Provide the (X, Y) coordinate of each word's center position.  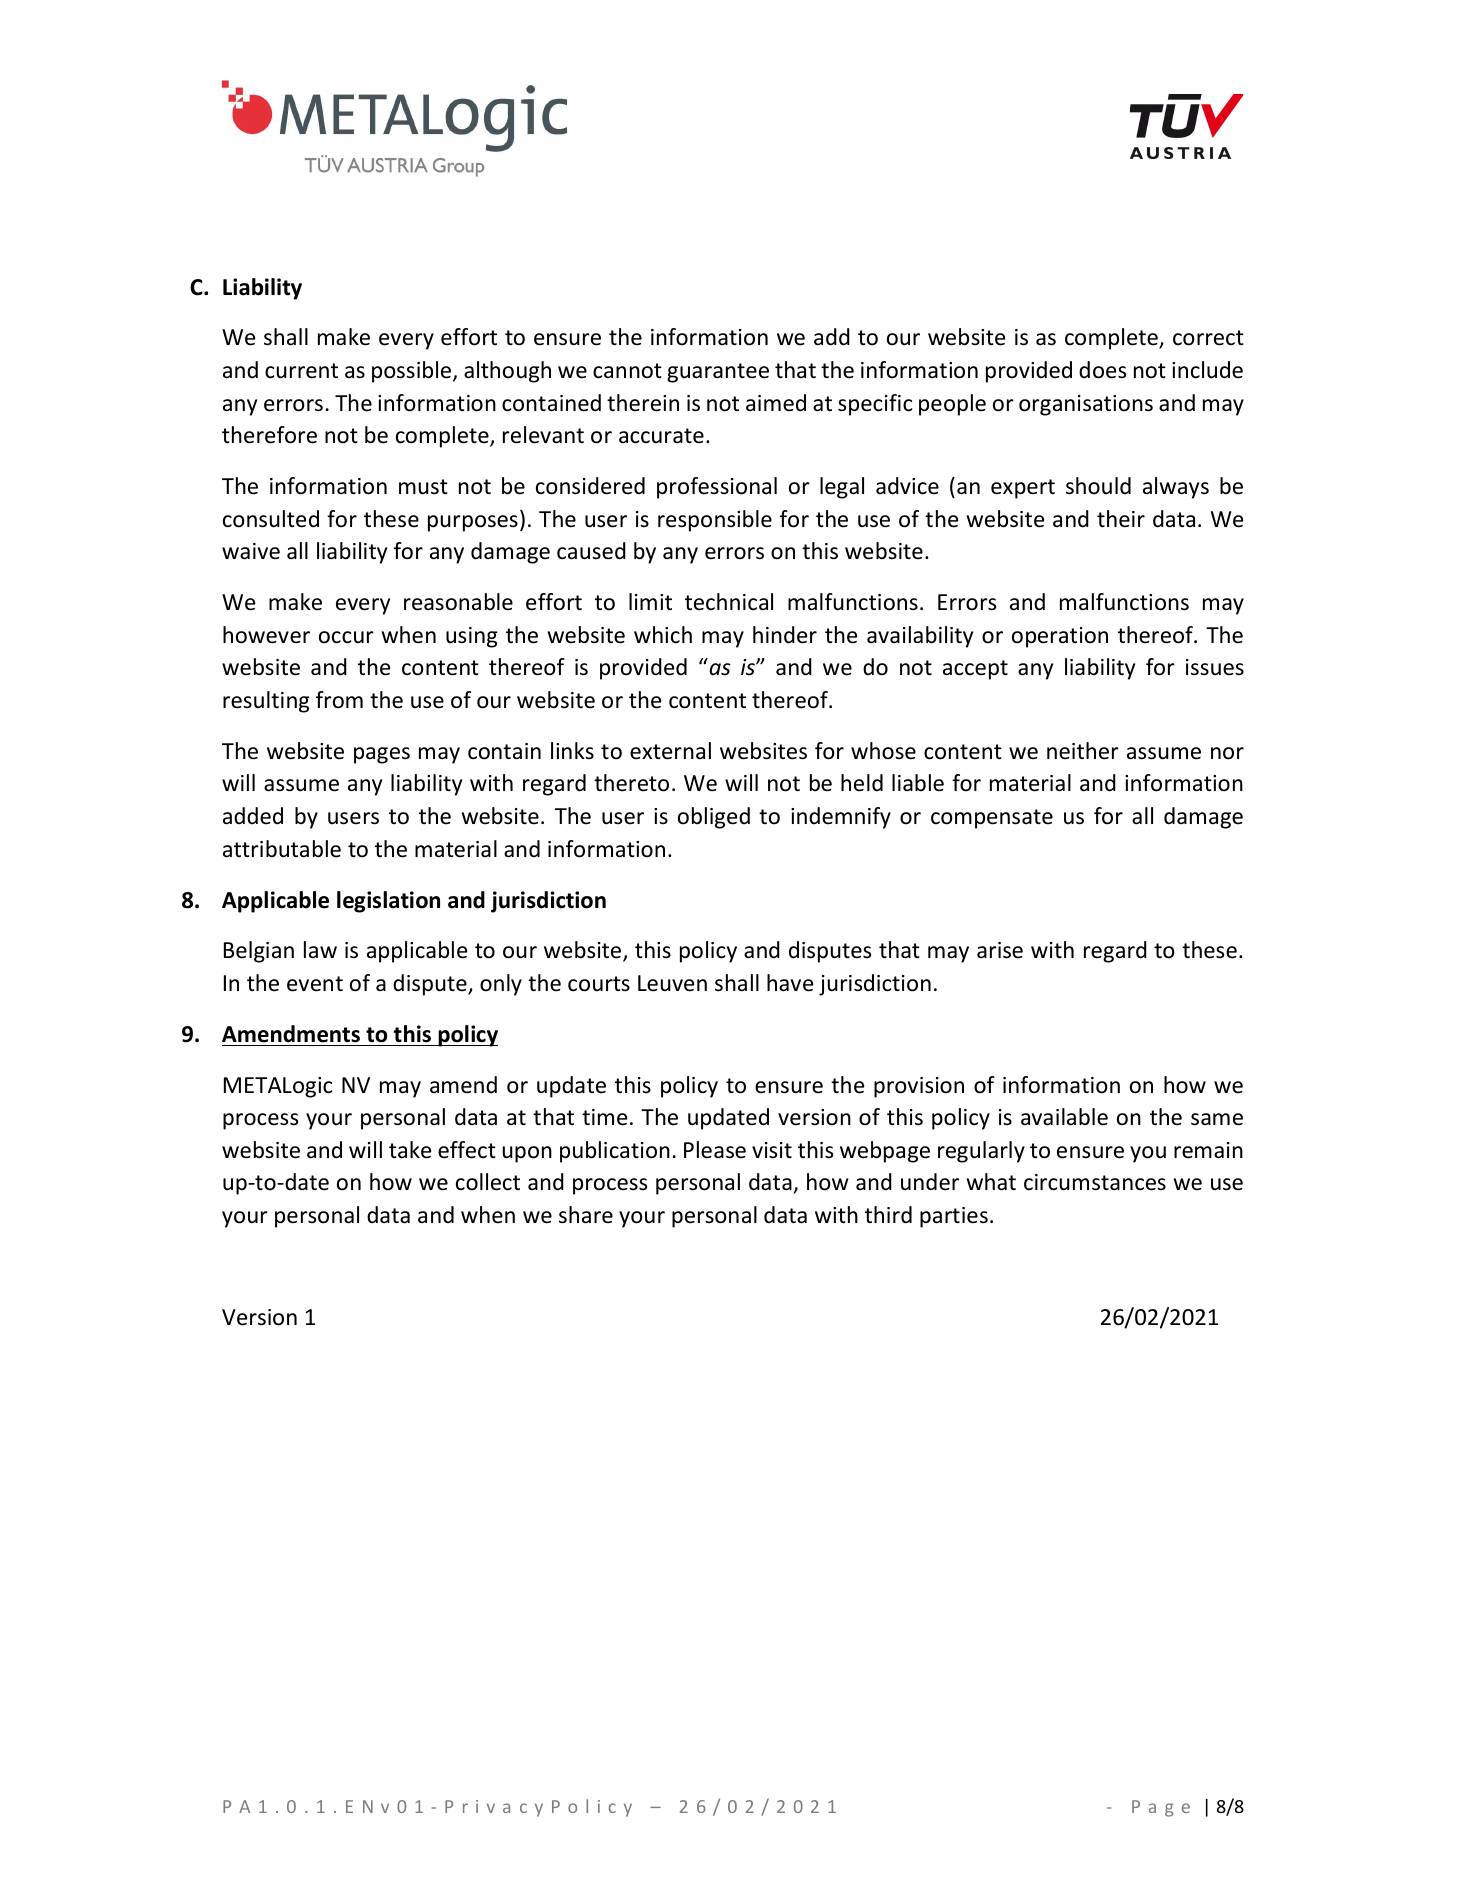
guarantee (718, 373)
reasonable (458, 602)
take (410, 1150)
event (315, 984)
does (1102, 370)
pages (382, 755)
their (1121, 519)
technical (729, 602)
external (670, 751)
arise (1000, 950)
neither (1083, 751)
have (790, 983)
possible (413, 372)
